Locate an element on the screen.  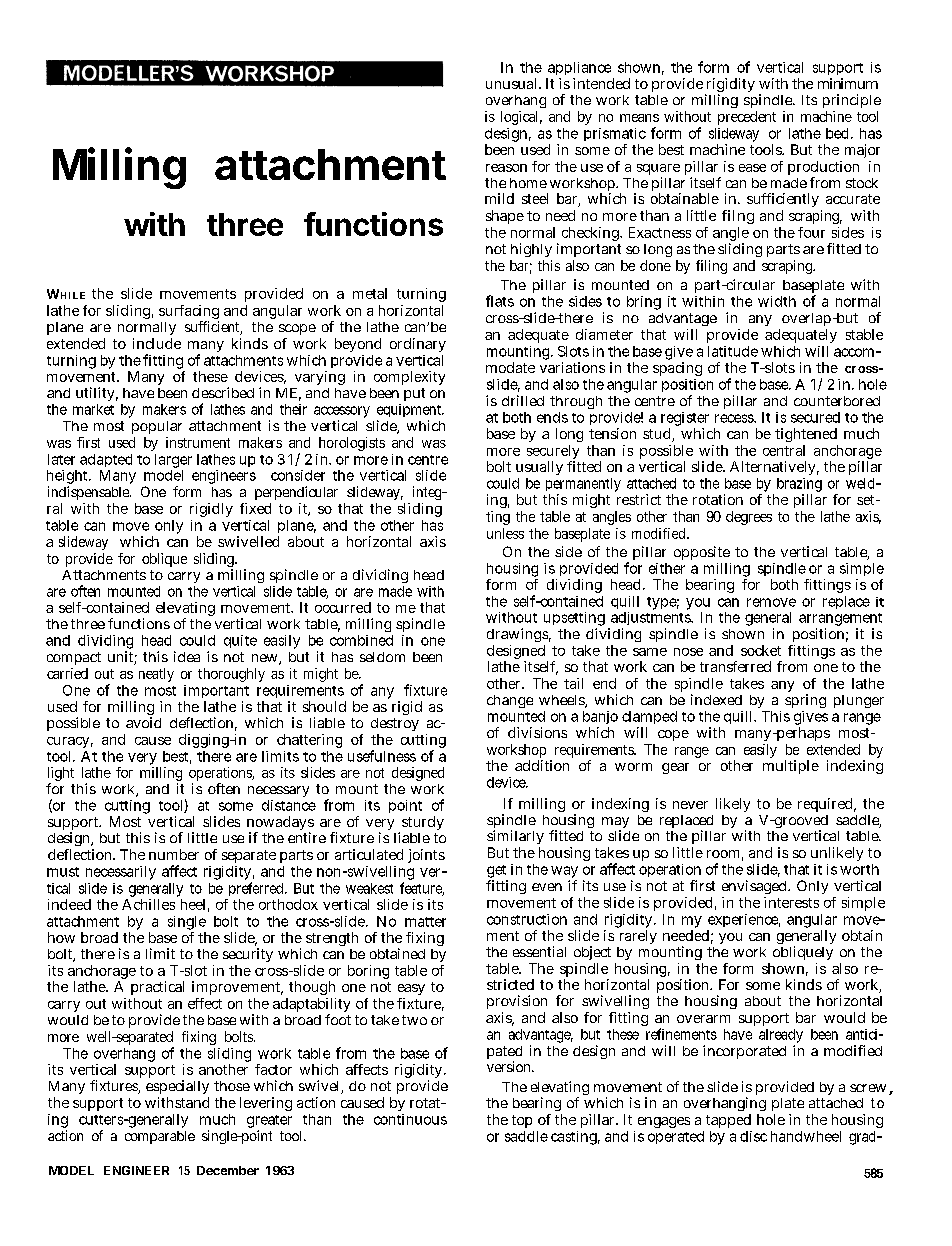
socket is located at coordinates (761, 650).
